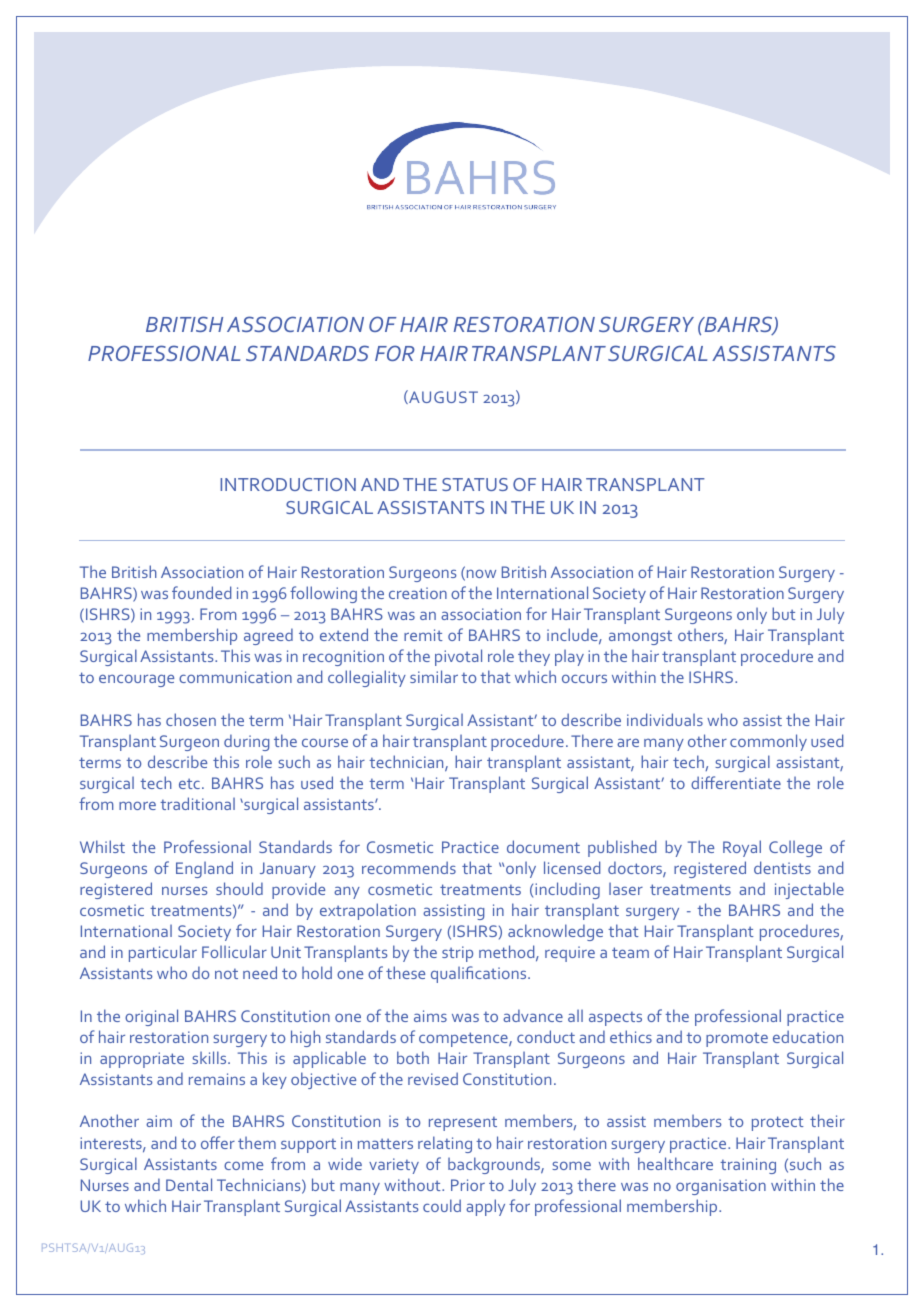  I want to click on promote, so click(737, 1039).
